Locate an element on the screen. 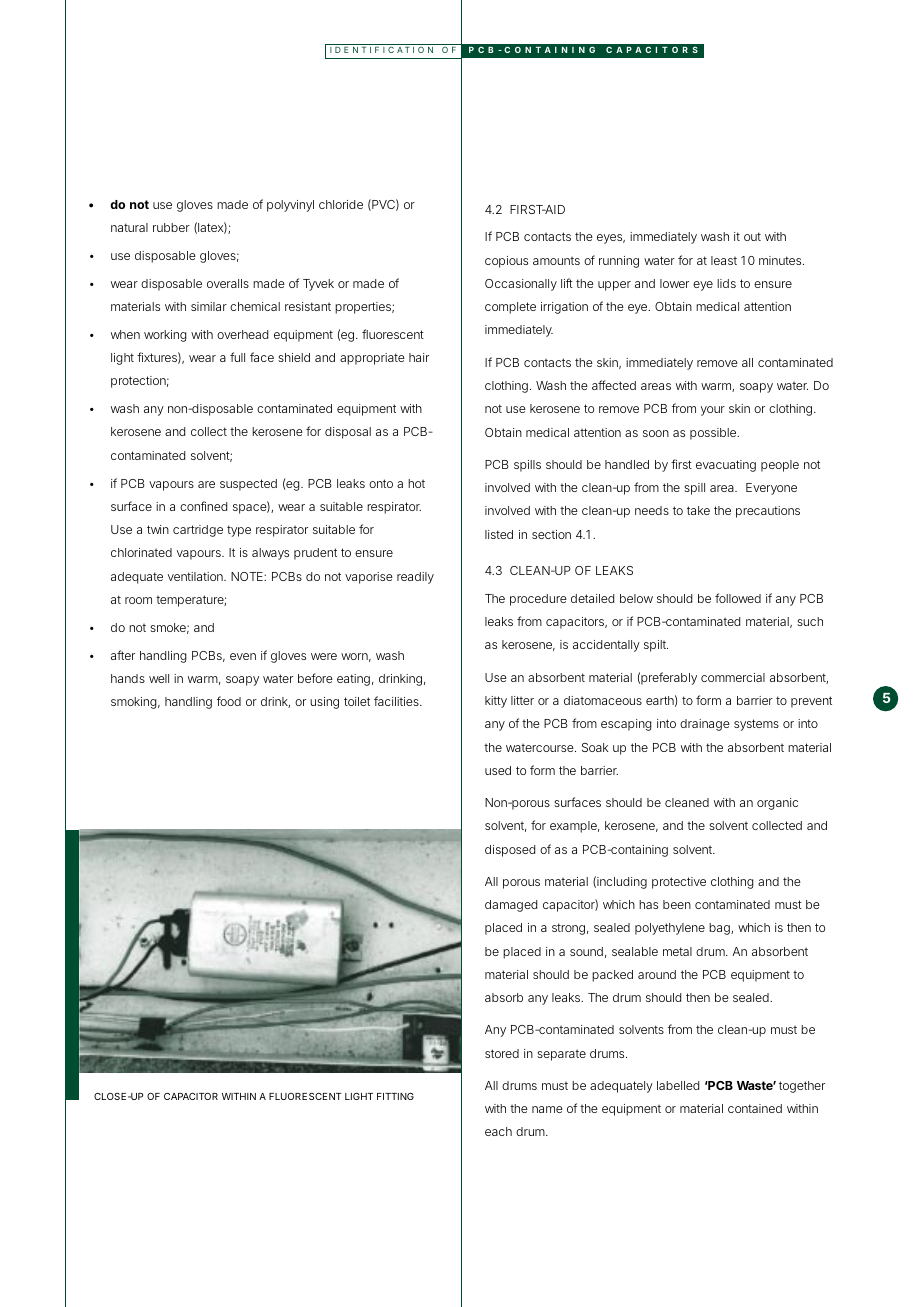  hot is located at coordinates (416, 483).
